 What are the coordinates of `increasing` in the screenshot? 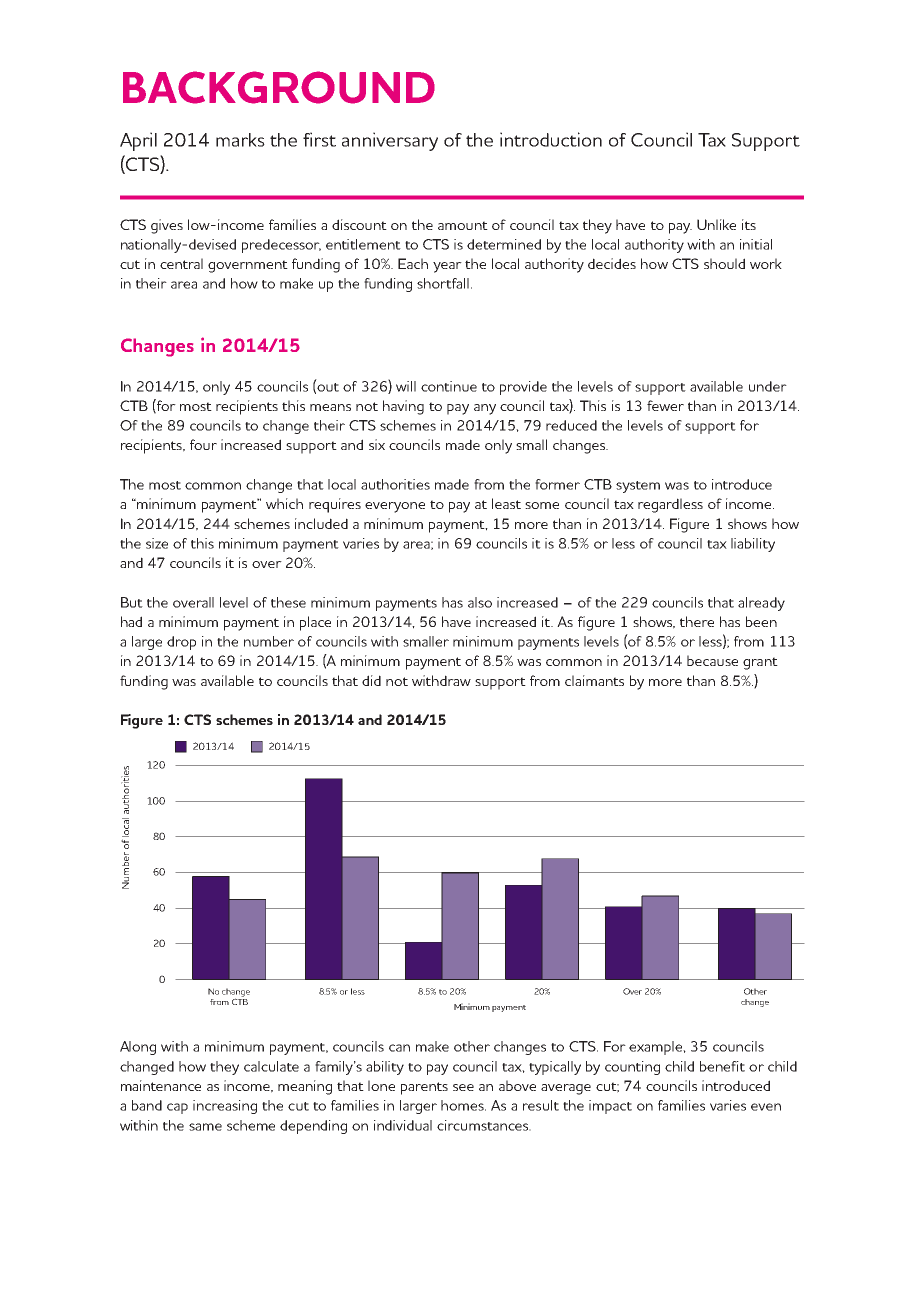 It's located at (225, 1107).
